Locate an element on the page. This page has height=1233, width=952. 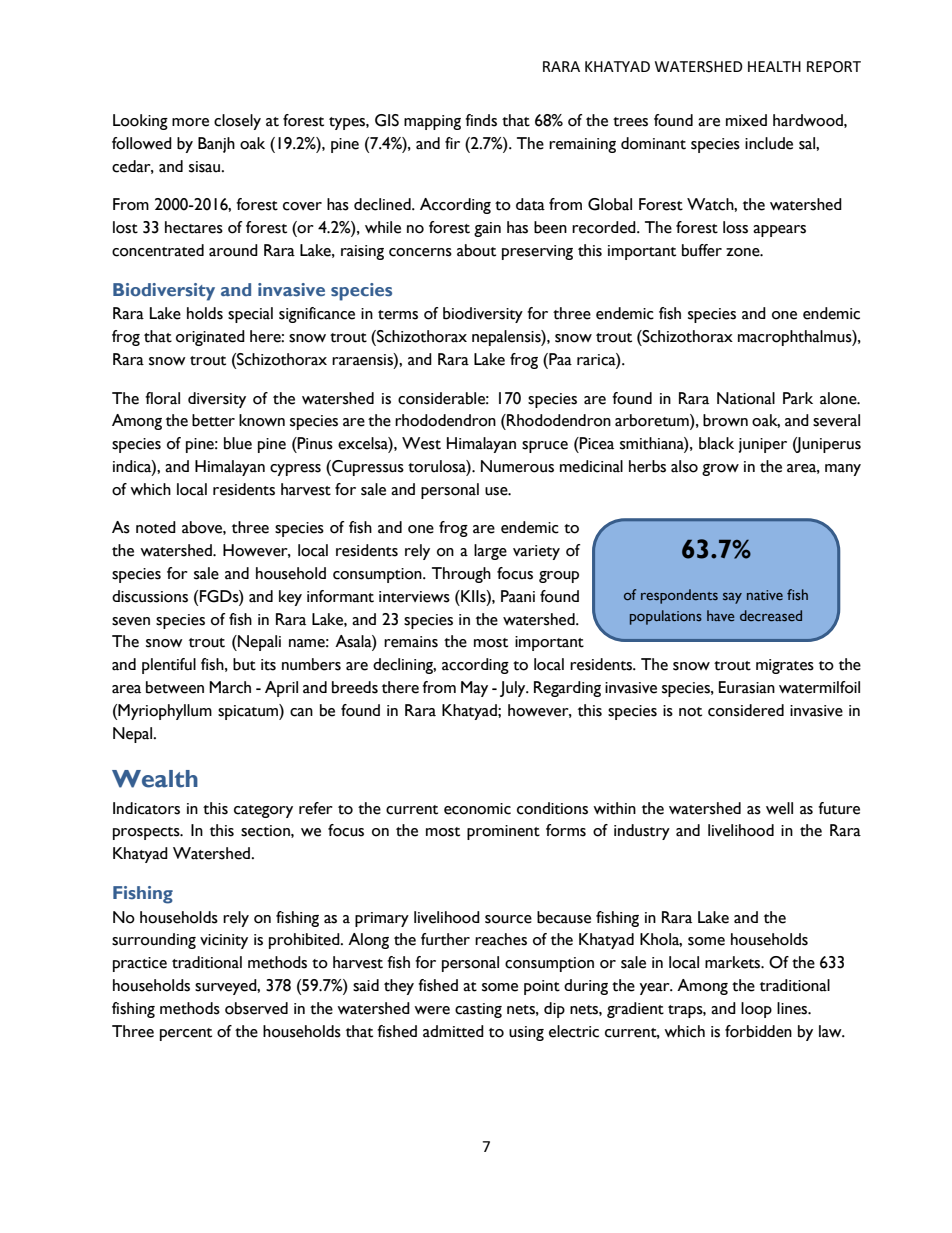
native is located at coordinates (765, 595).
